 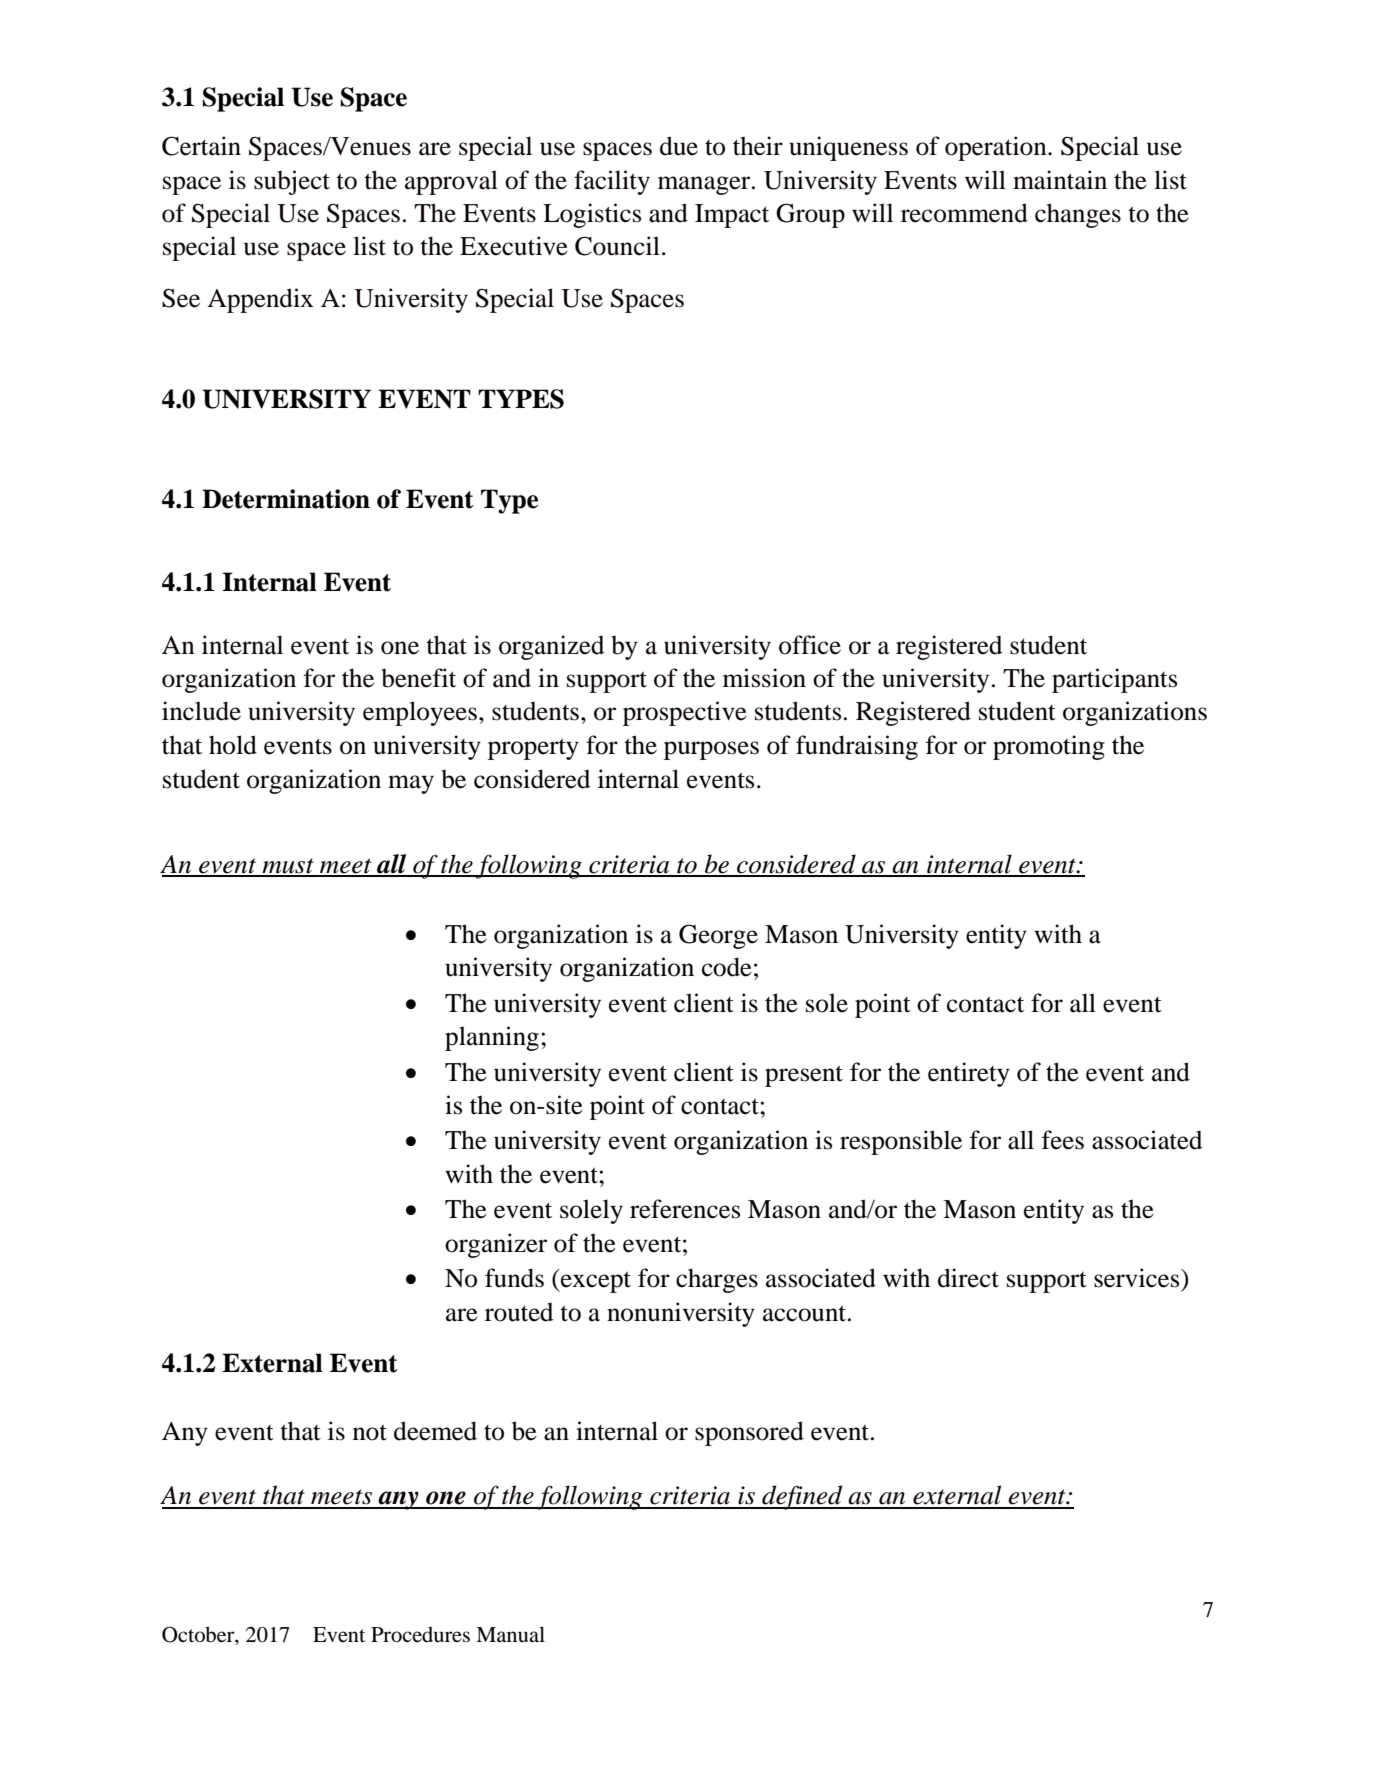 I want to click on promoting, so click(x=1049, y=747).
